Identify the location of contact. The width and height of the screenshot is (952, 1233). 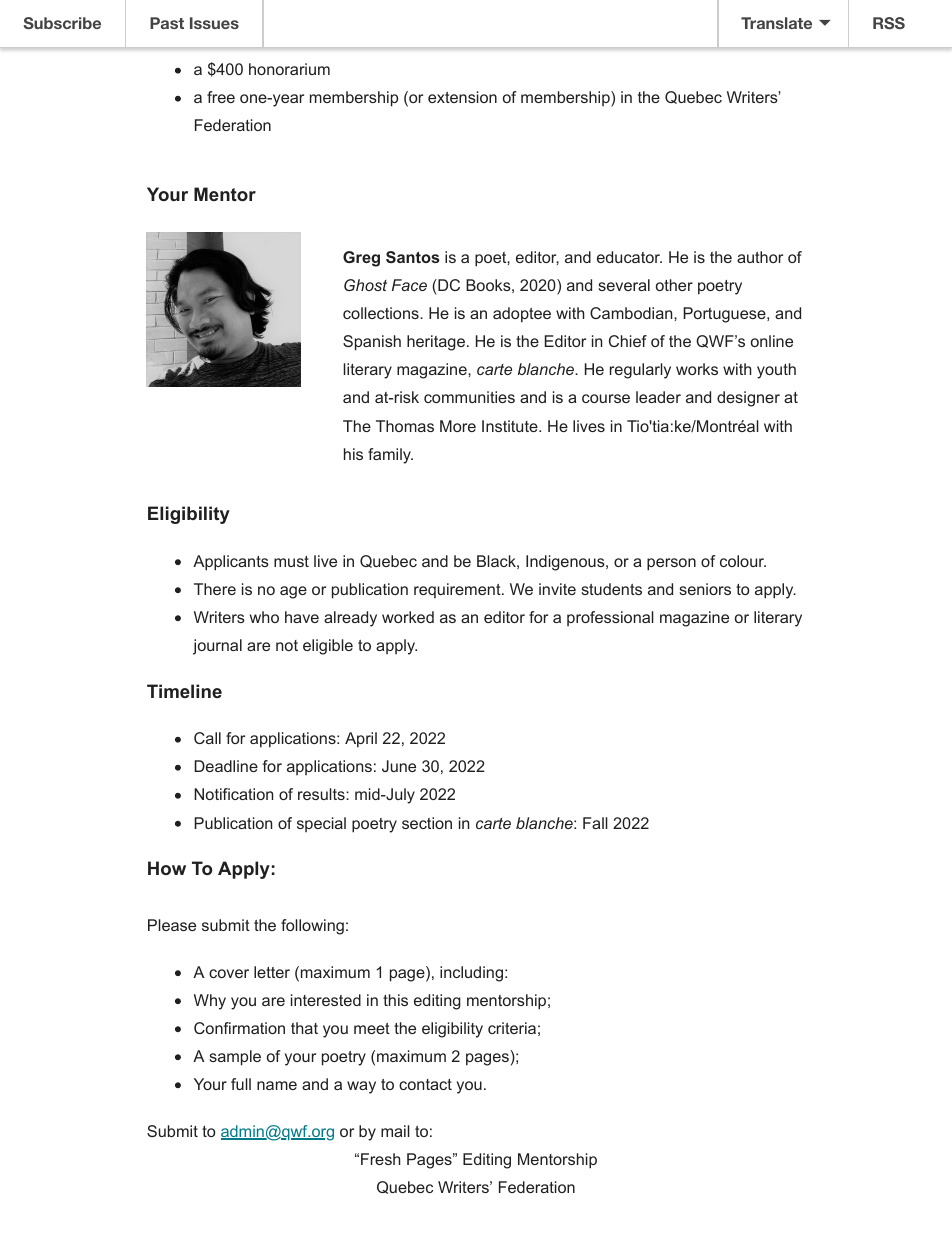
(425, 1084).
